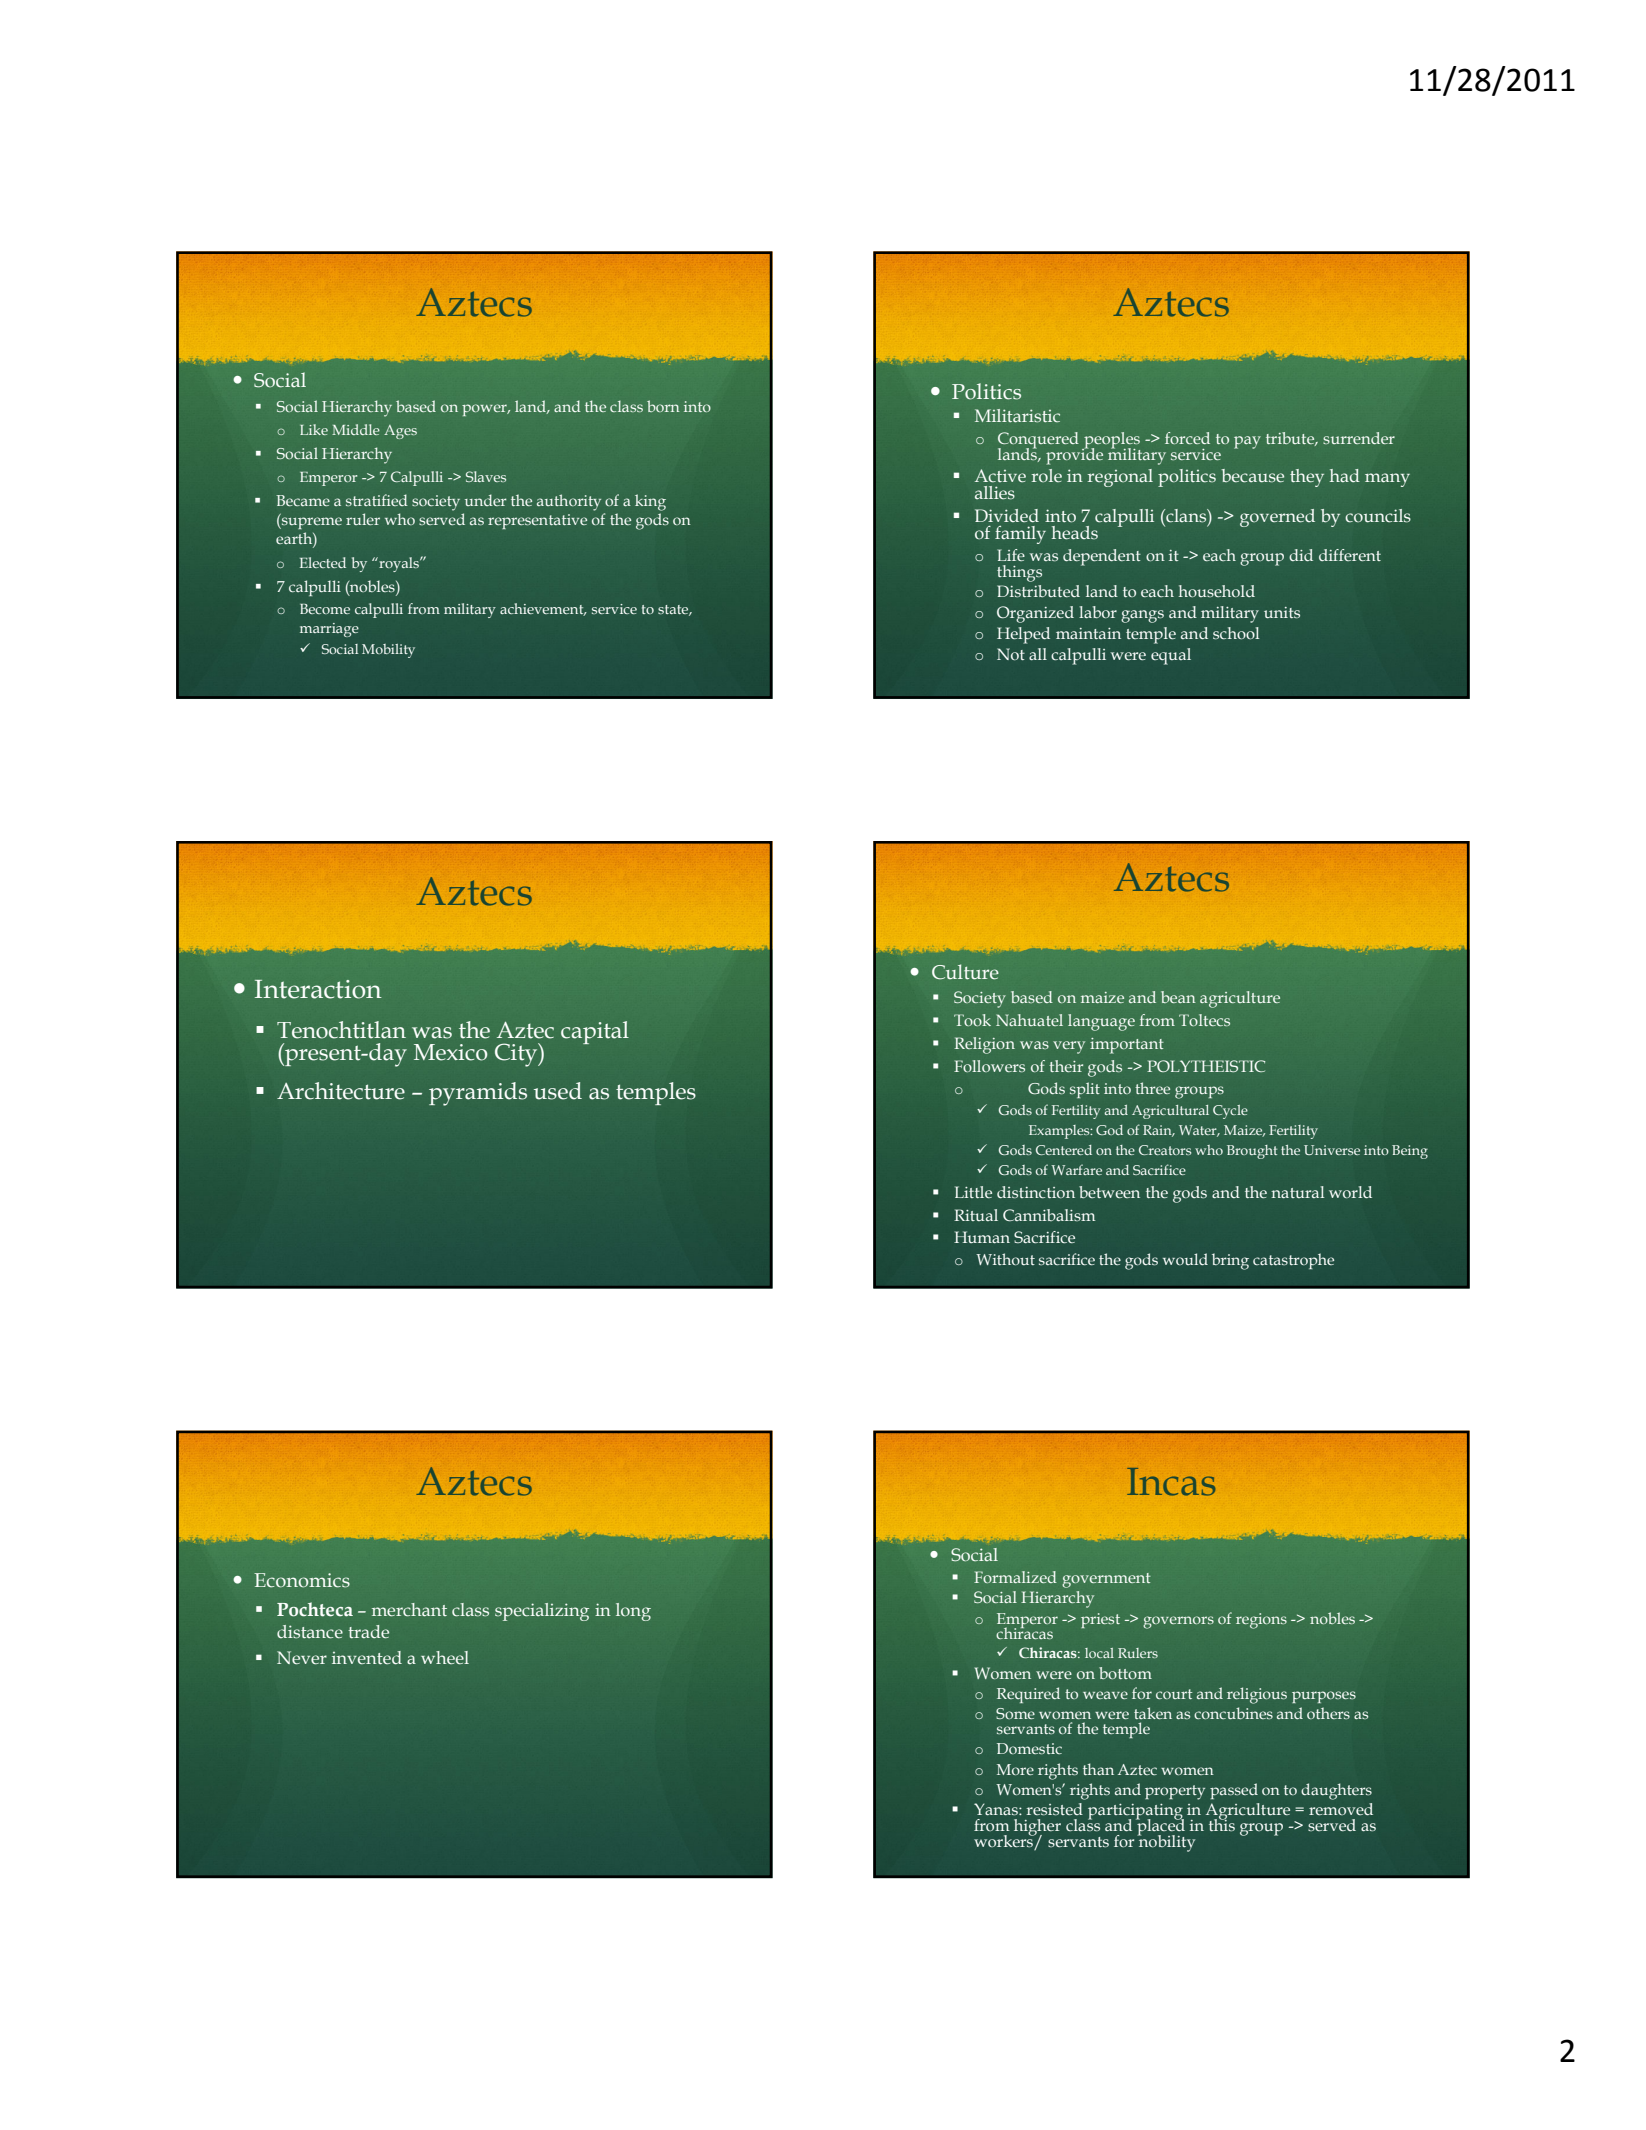  I want to click on passed, so click(1234, 1791).
